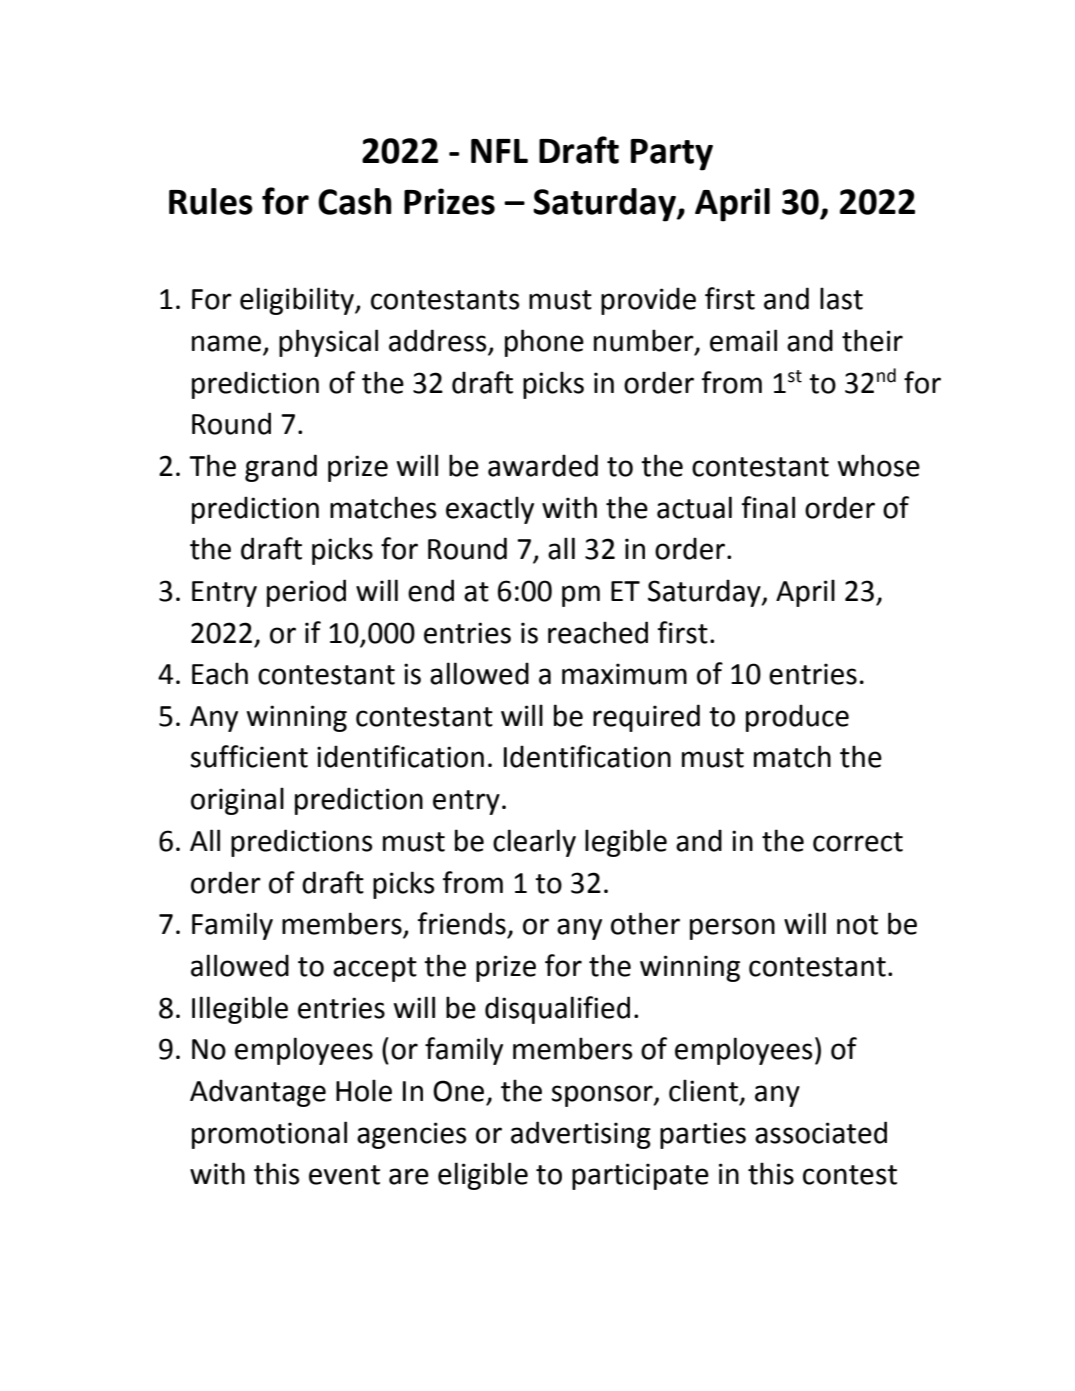 This screenshot has width=1075, height=1391. Describe the element at coordinates (581, 1135) in the screenshot. I see `advertising` at that location.
